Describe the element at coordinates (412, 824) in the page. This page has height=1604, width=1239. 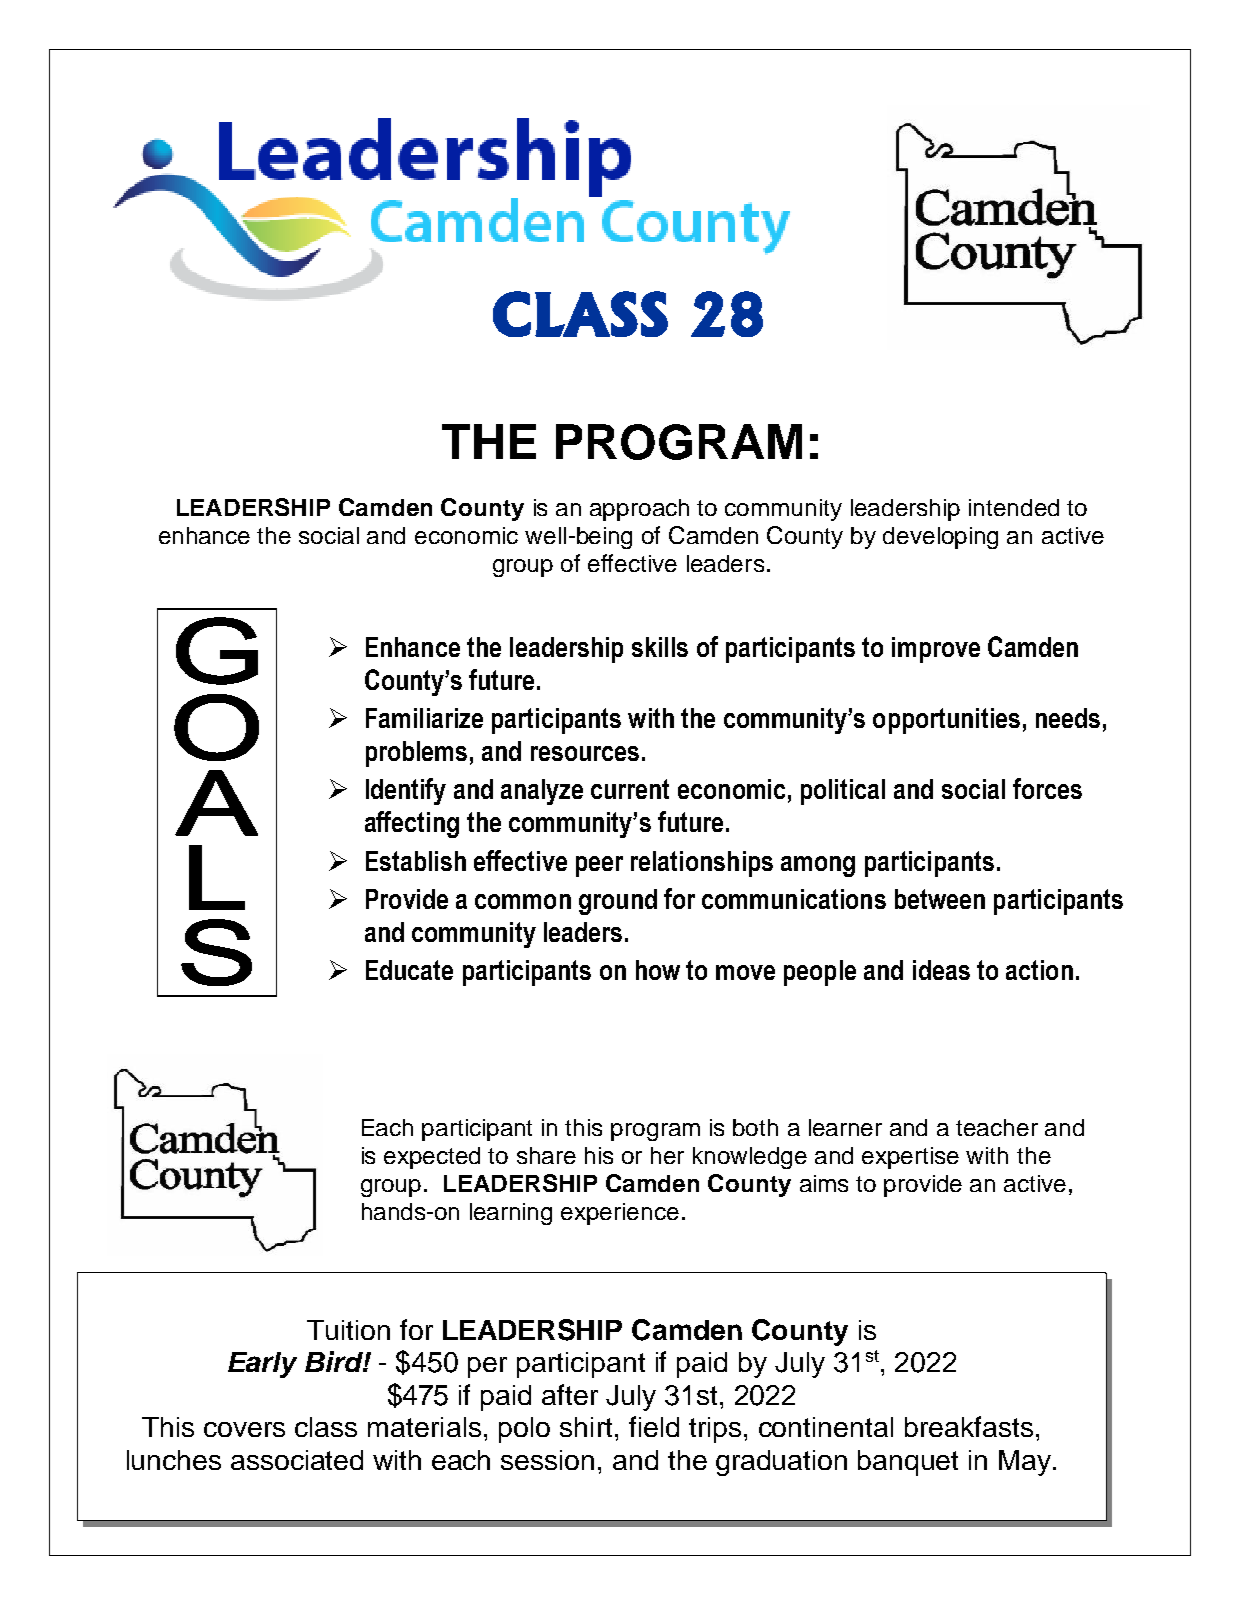
I see `affecting` at that location.
